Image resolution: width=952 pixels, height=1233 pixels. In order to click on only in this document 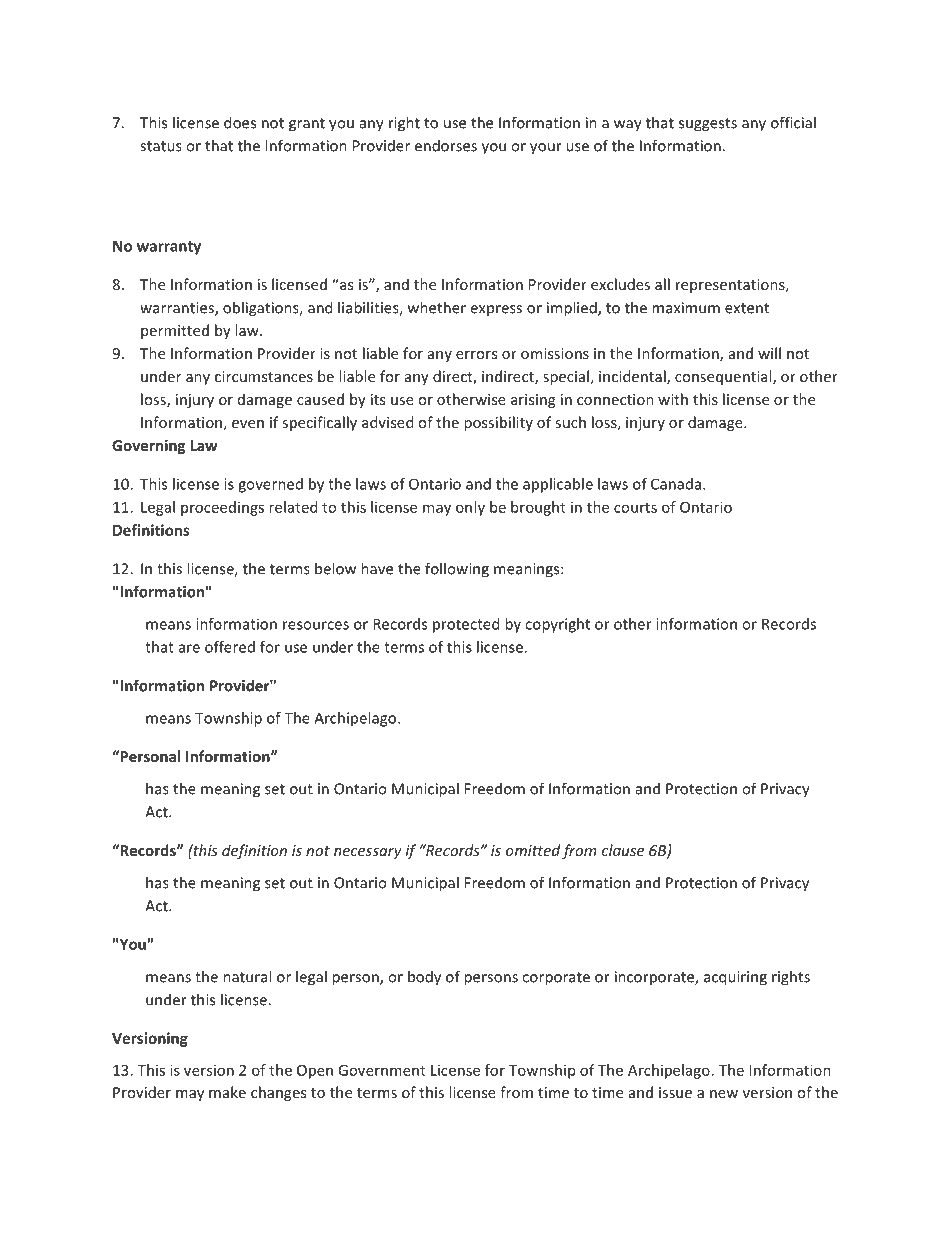, I will do `click(470, 508)`.
